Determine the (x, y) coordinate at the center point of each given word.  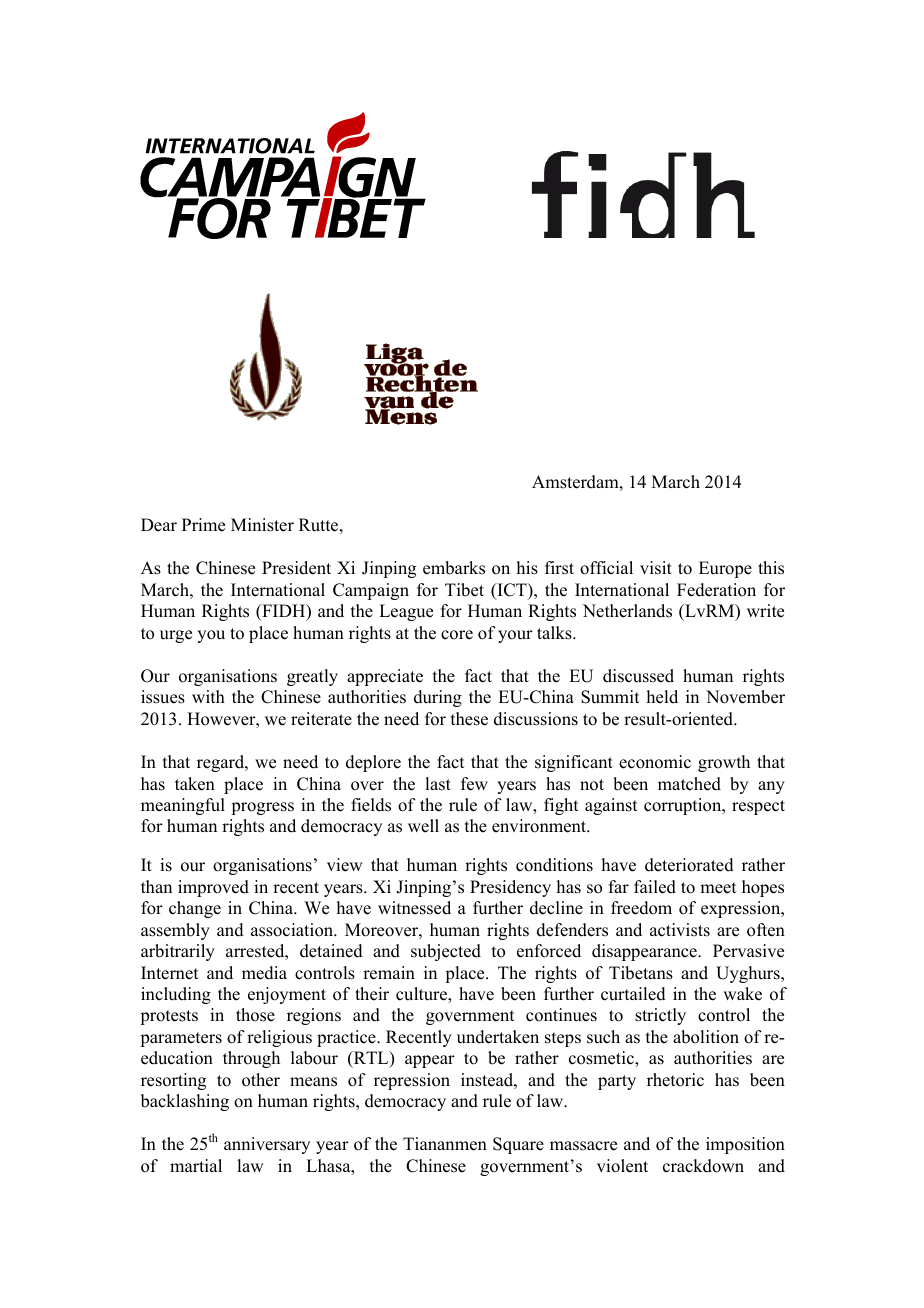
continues (561, 1015)
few (474, 784)
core (457, 635)
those (255, 1015)
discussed (638, 676)
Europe (725, 569)
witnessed (414, 908)
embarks (454, 568)
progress (262, 808)
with (208, 696)
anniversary (267, 1145)
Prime (203, 525)
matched (689, 784)
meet (718, 888)
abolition (706, 1037)
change (195, 909)
